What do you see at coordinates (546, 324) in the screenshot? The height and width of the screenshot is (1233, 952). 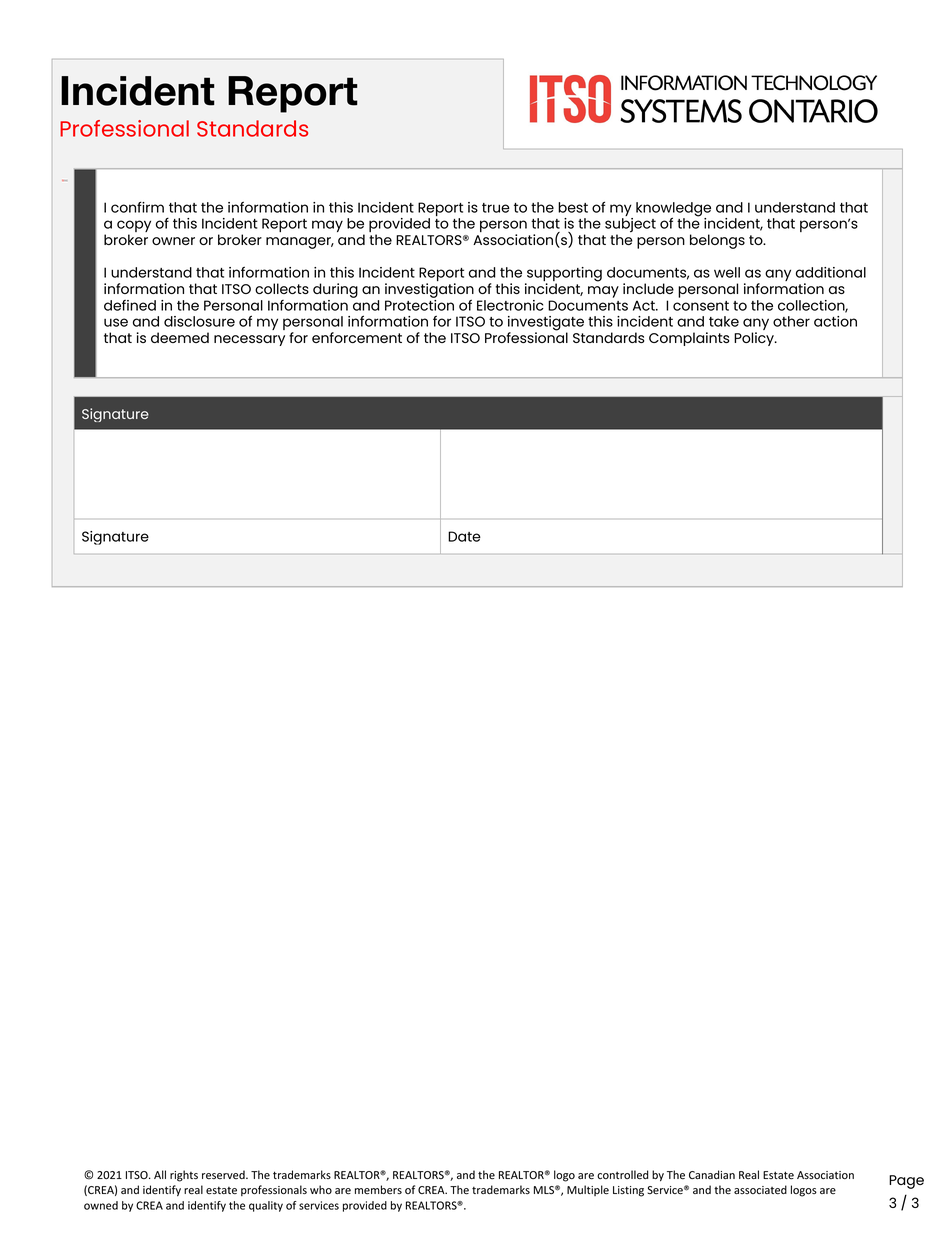 I see `investigate` at bounding box center [546, 324].
